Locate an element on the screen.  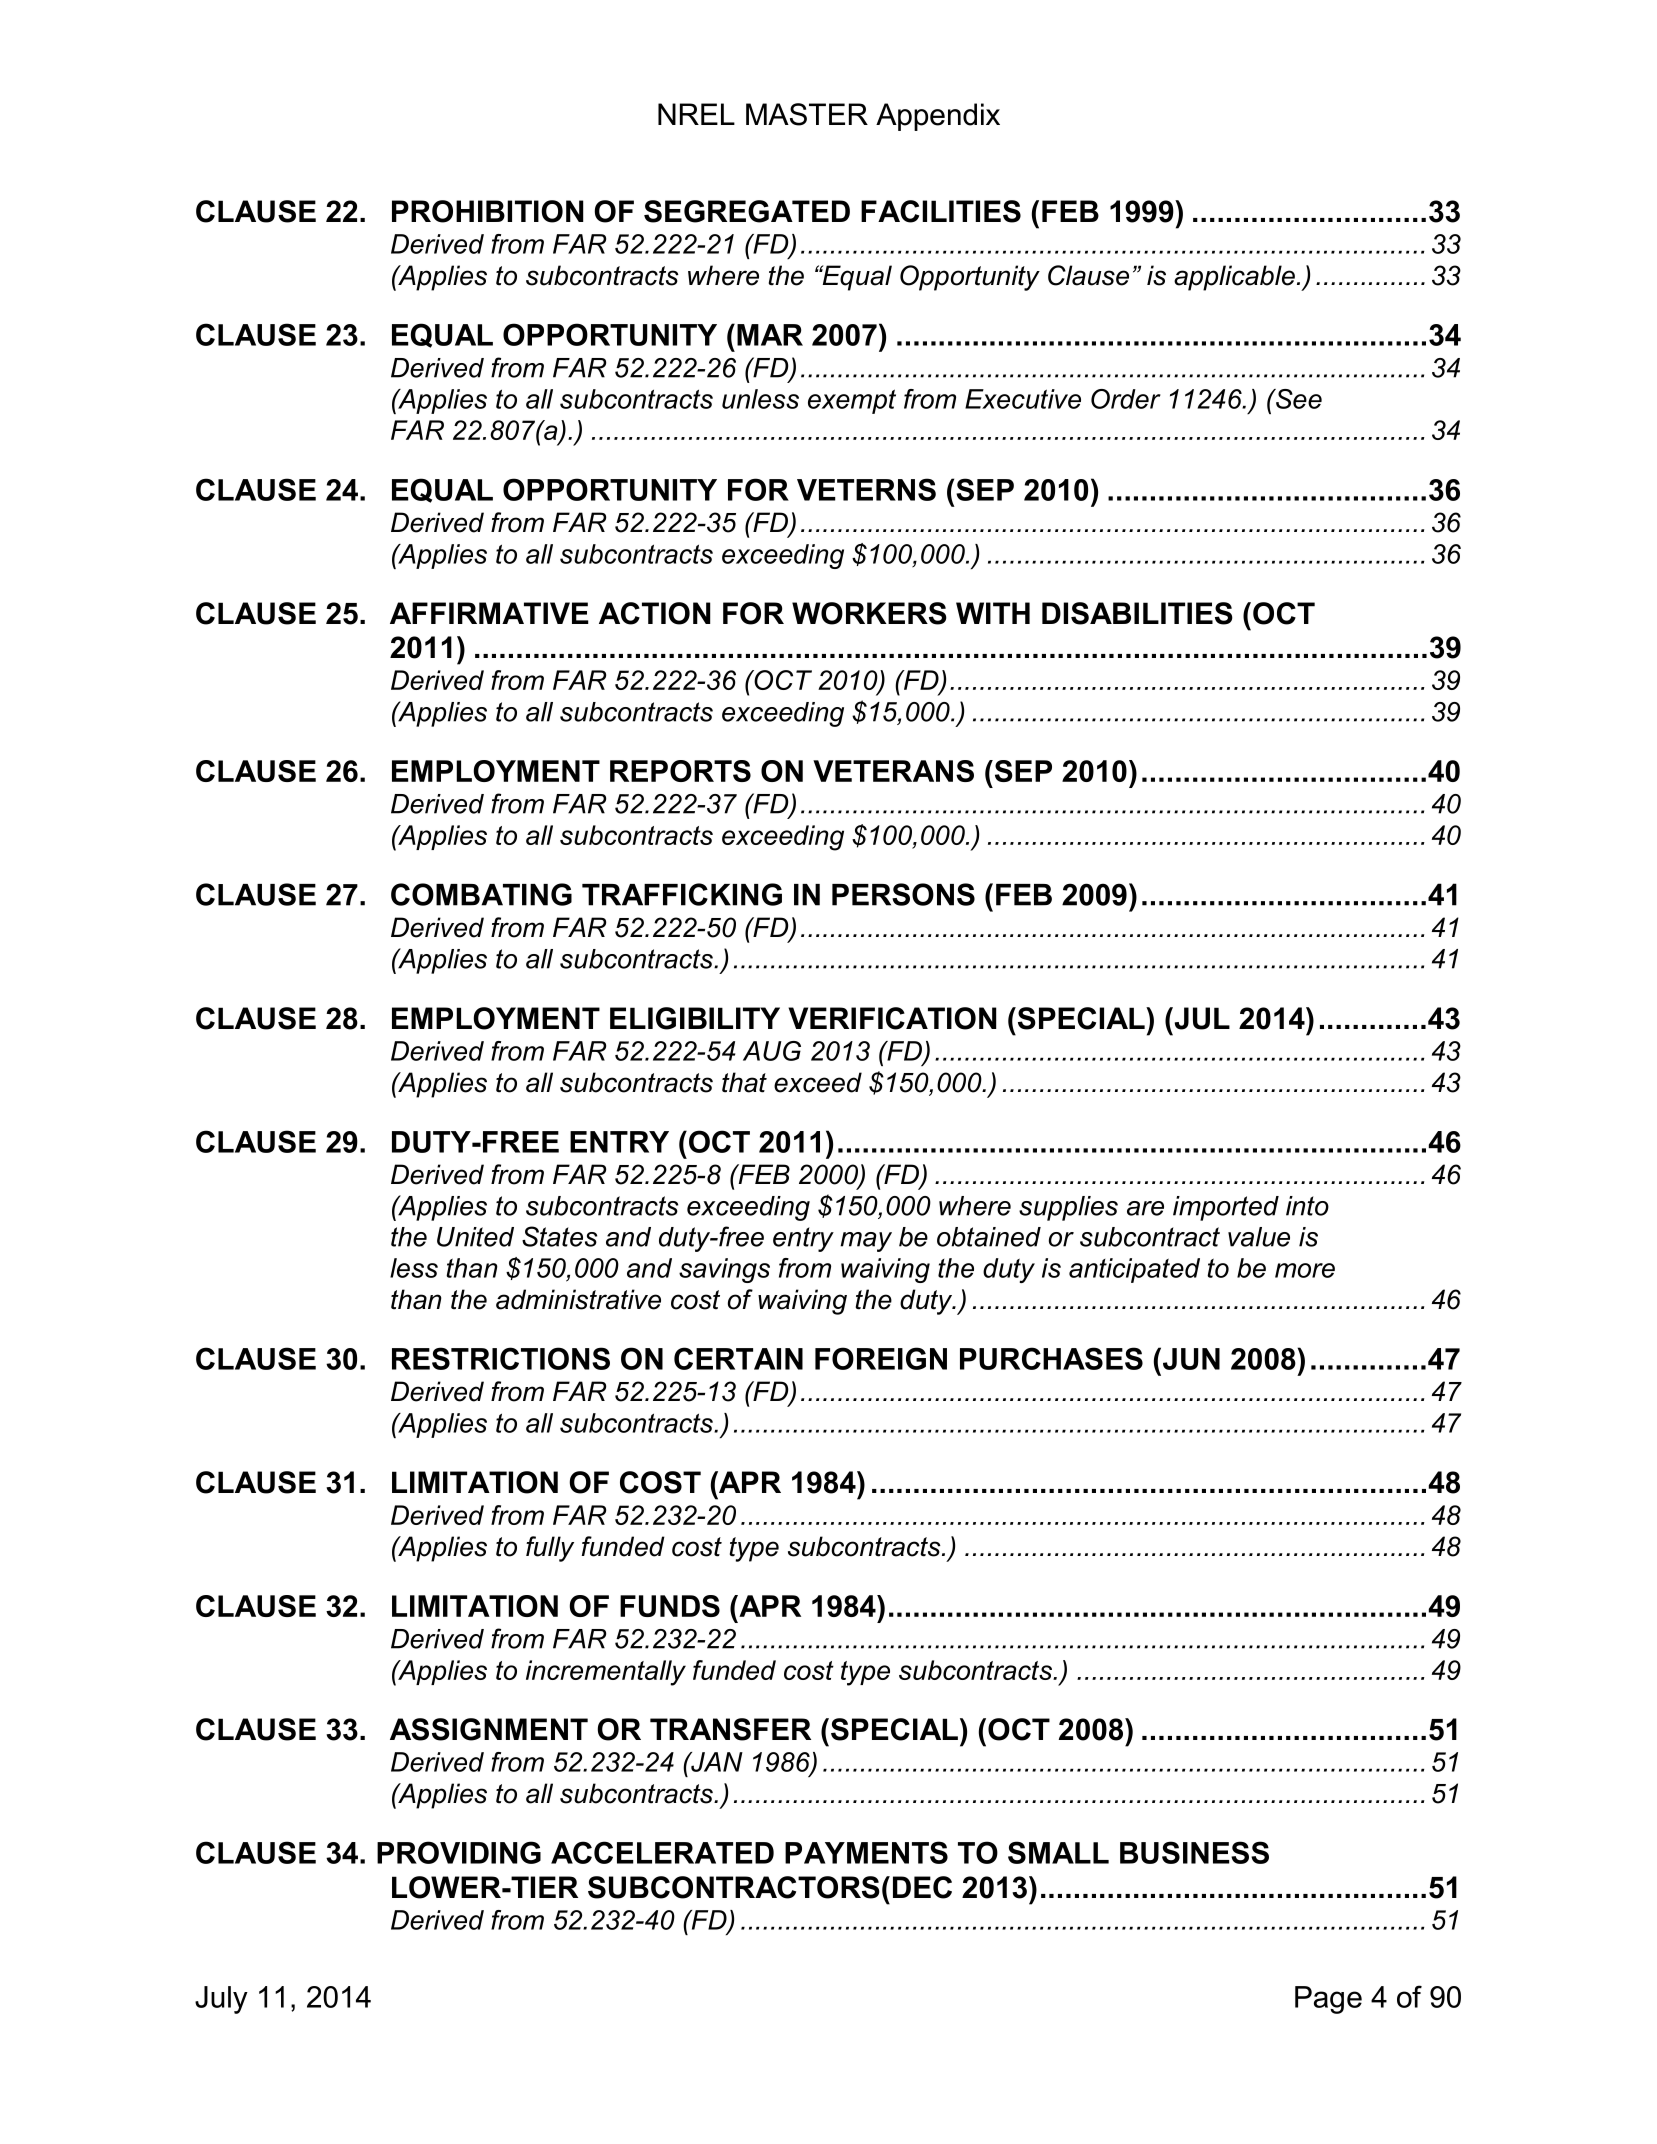
BUSINESS is located at coordinates (1194, 1852).
